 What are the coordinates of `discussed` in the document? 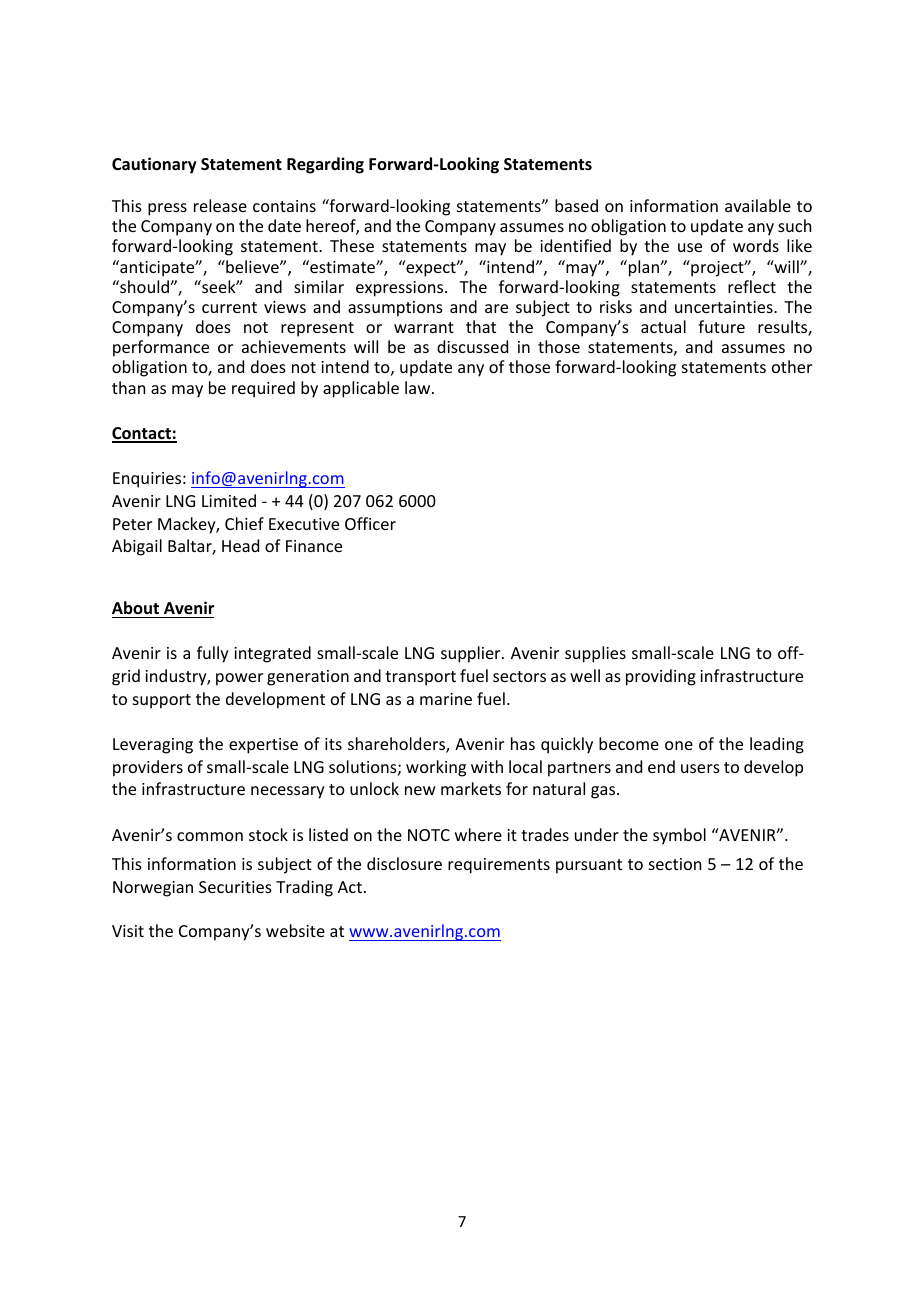 It's located at (472, 346).
